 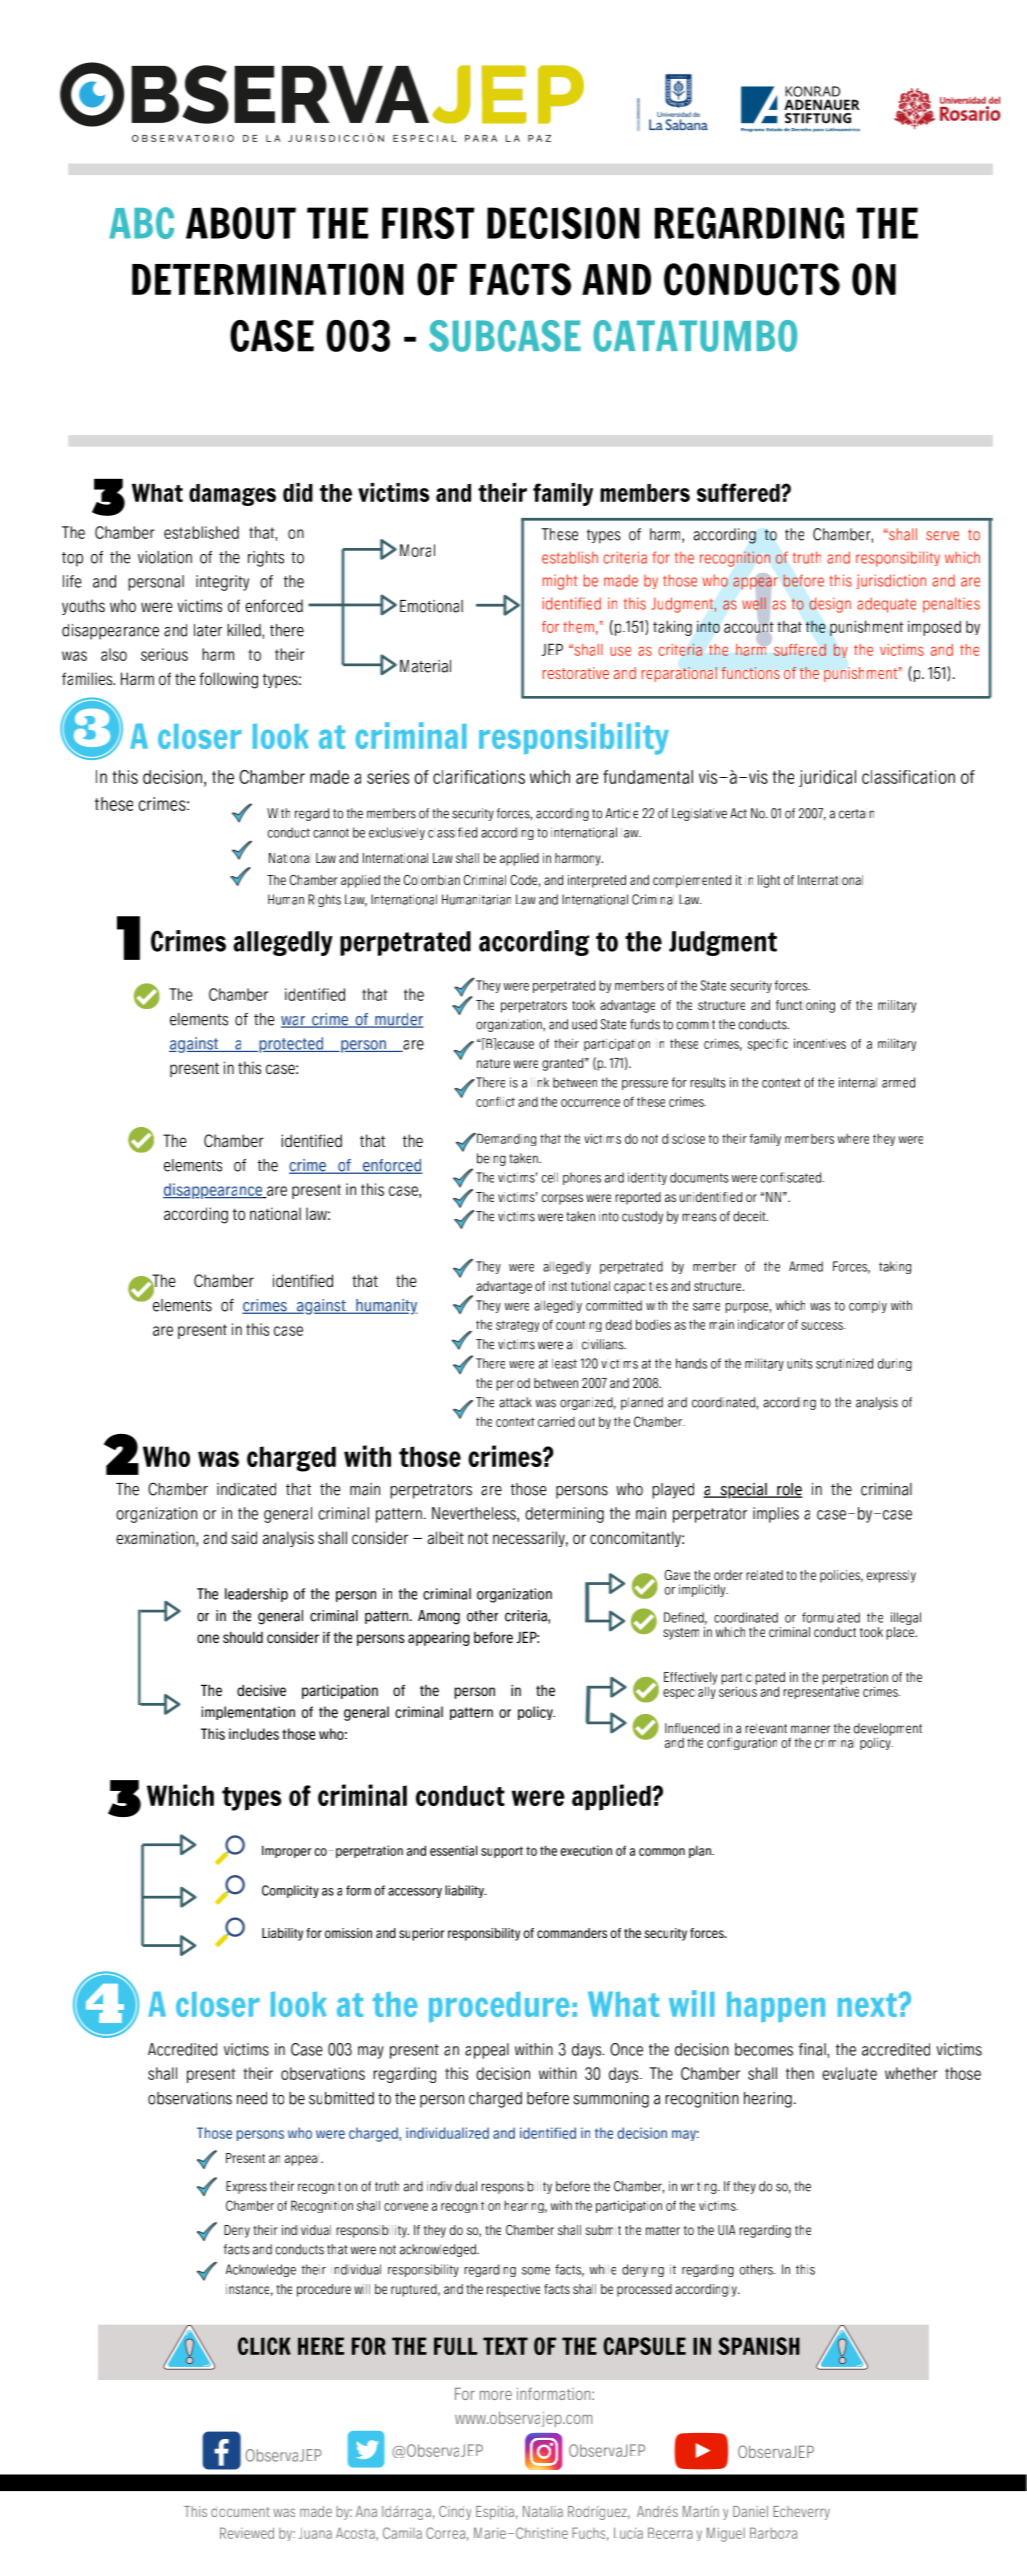 I want to click on ABC, so click(x=141, y=223).
